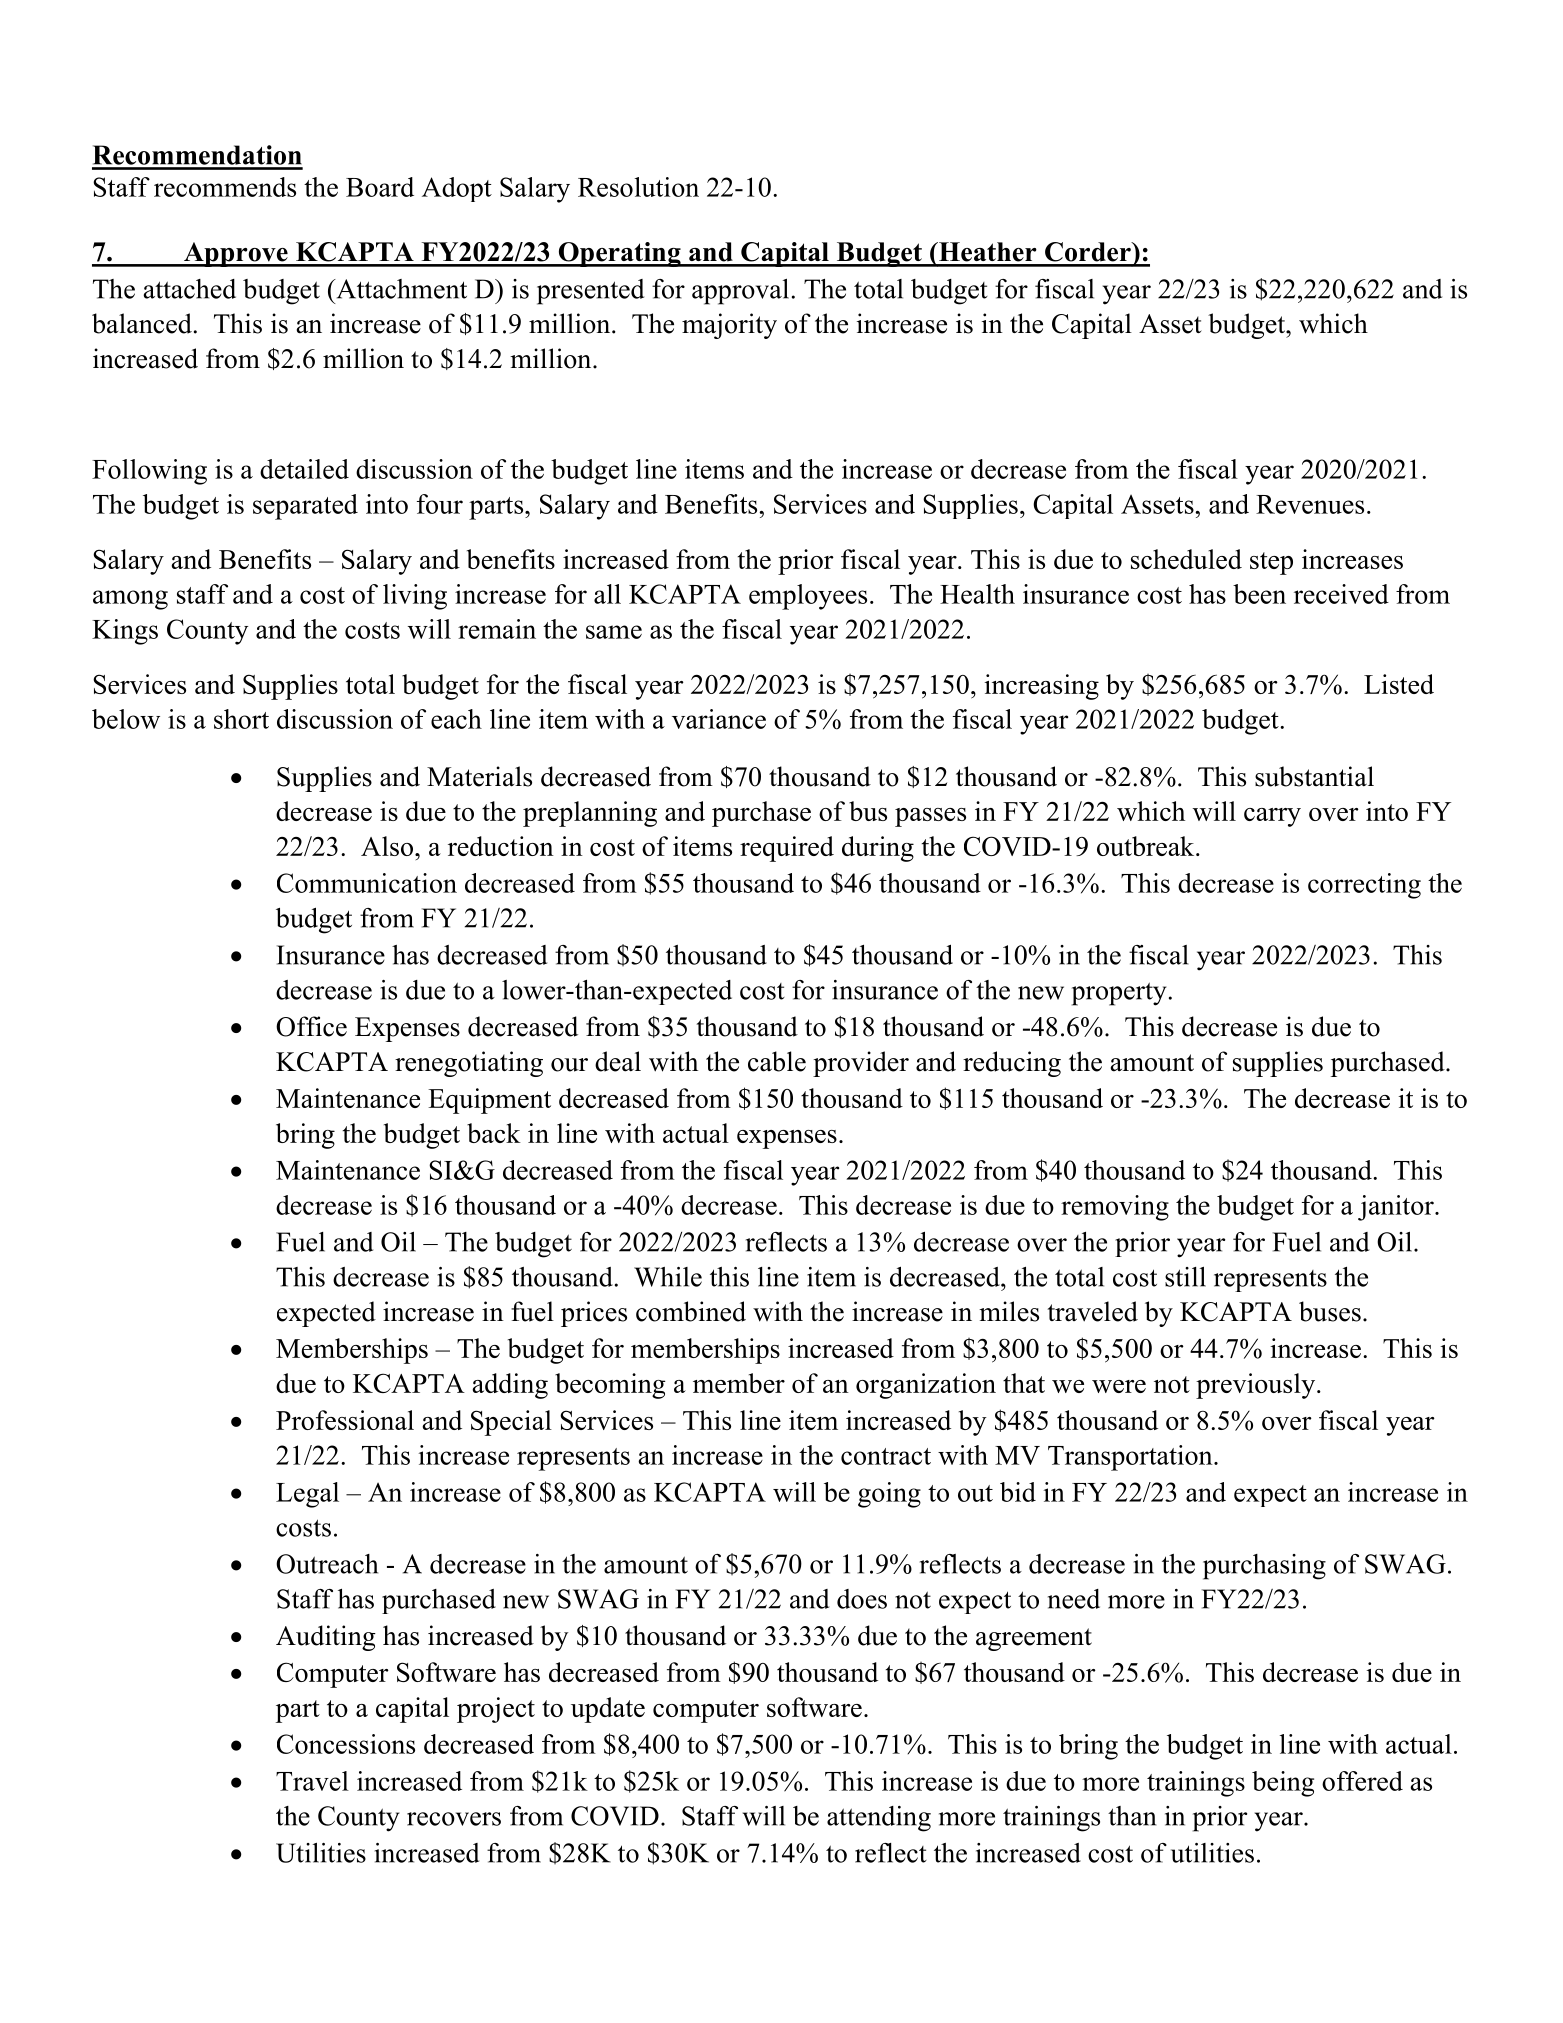 The height and width of the screenshot is (2023, 1563). Describe the element at coordinates (777, 1061) in the screenshot. I see `cable` at that location.
